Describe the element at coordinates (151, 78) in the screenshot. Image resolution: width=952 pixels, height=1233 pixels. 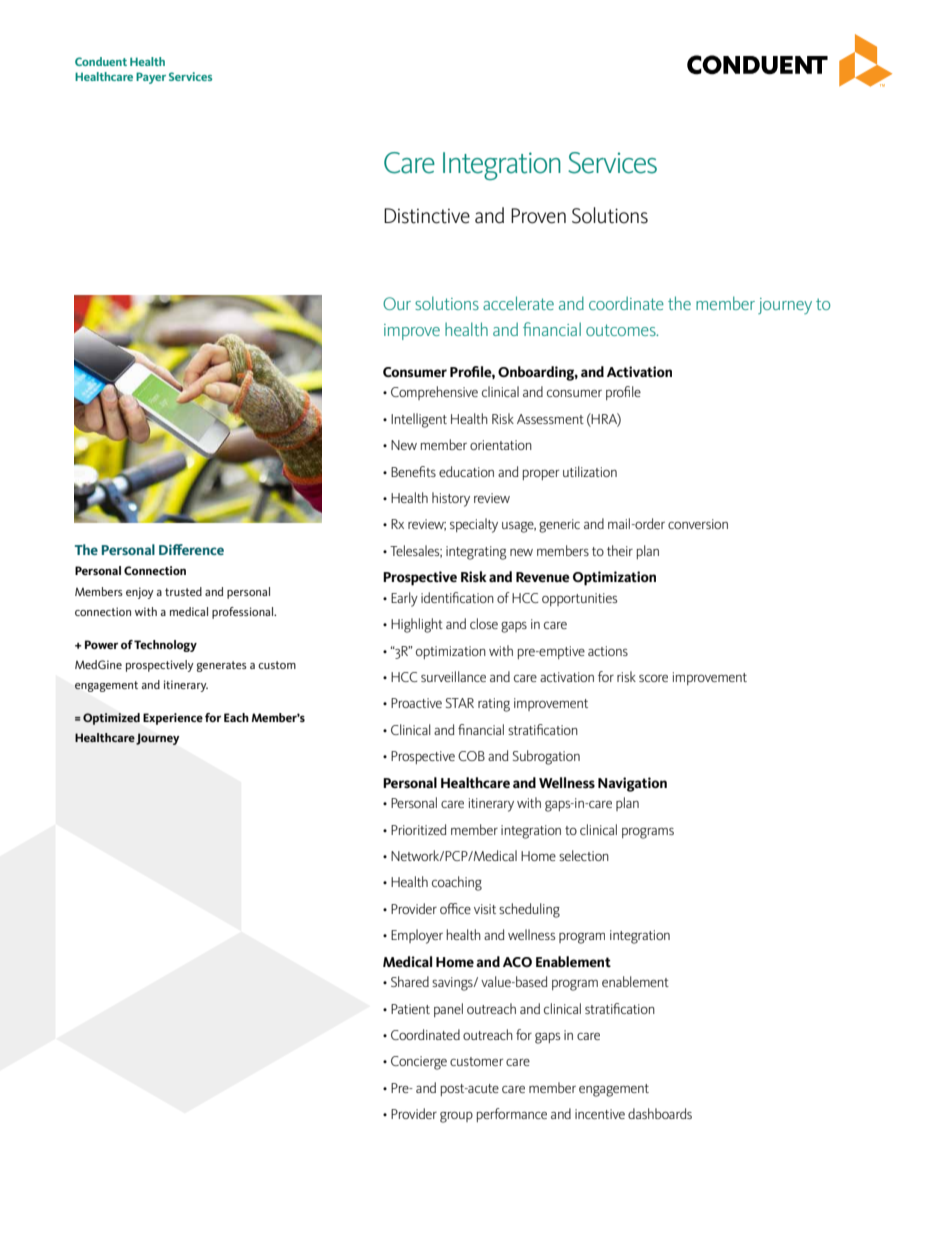
I see `Payer` at that location.
